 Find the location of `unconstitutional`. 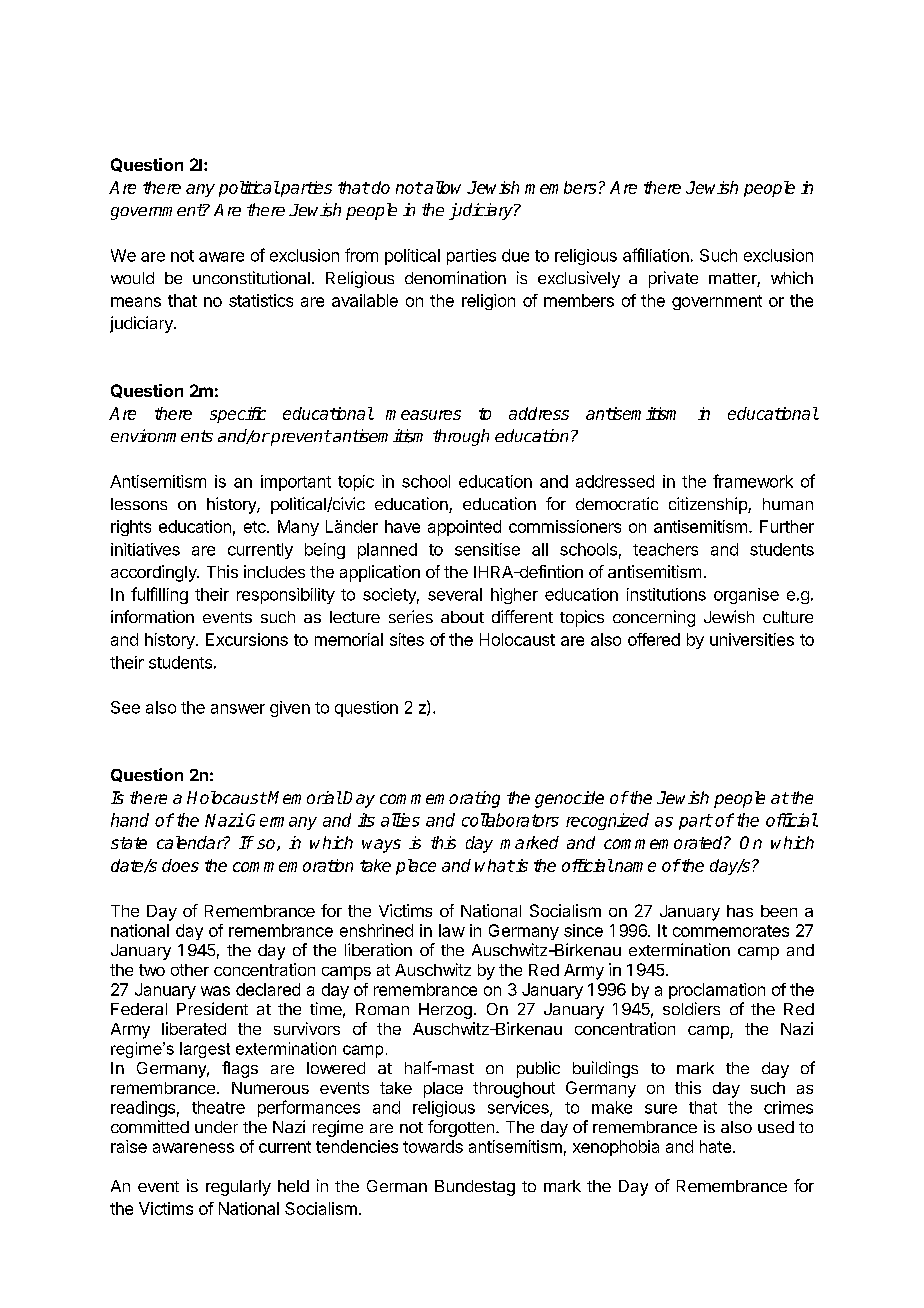

unconstitutional is located at coordinates (251, 277).
